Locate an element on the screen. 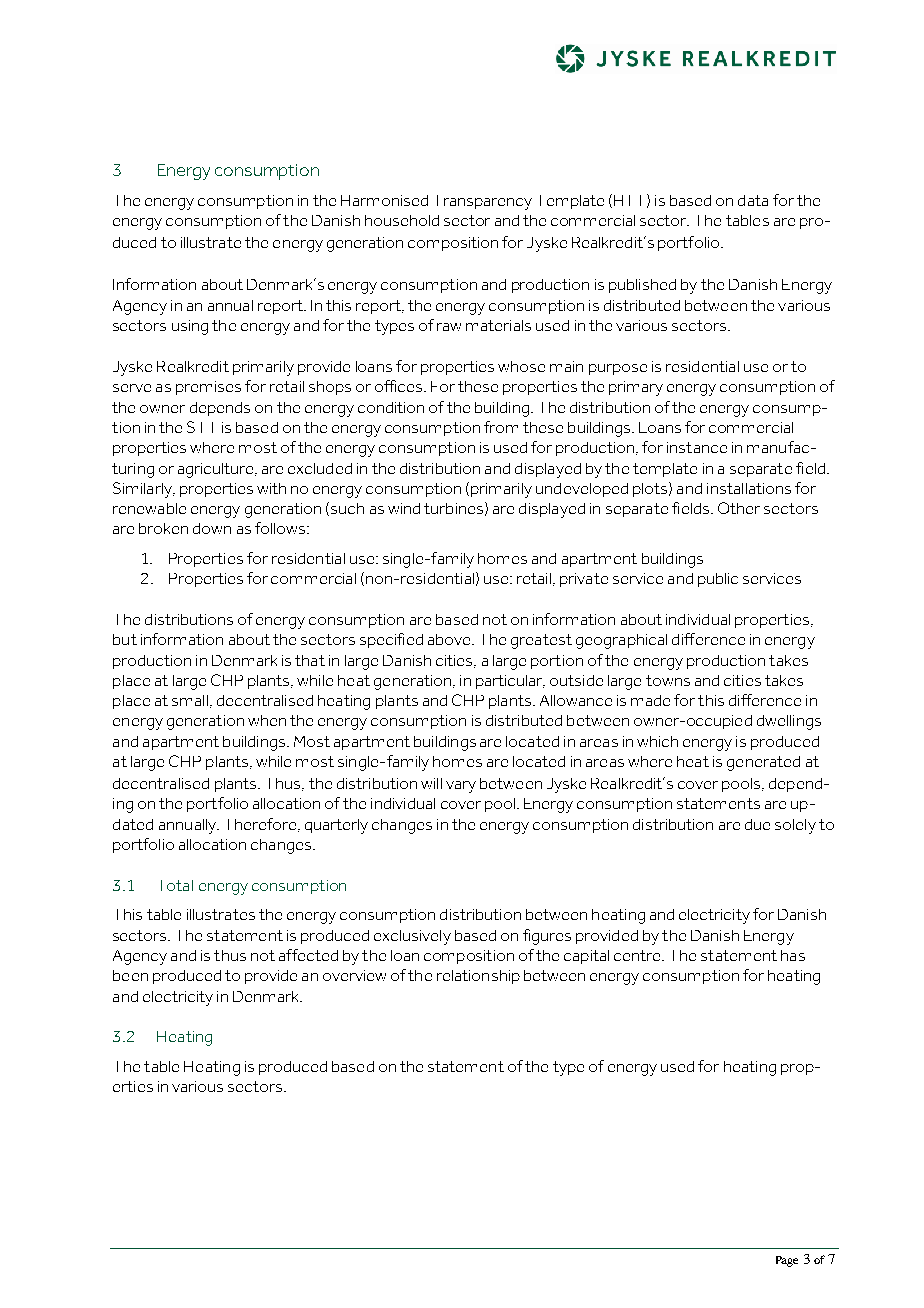 The height and width of the screenshot is (1308, 924). instance is located at coordinates (697, 447).
